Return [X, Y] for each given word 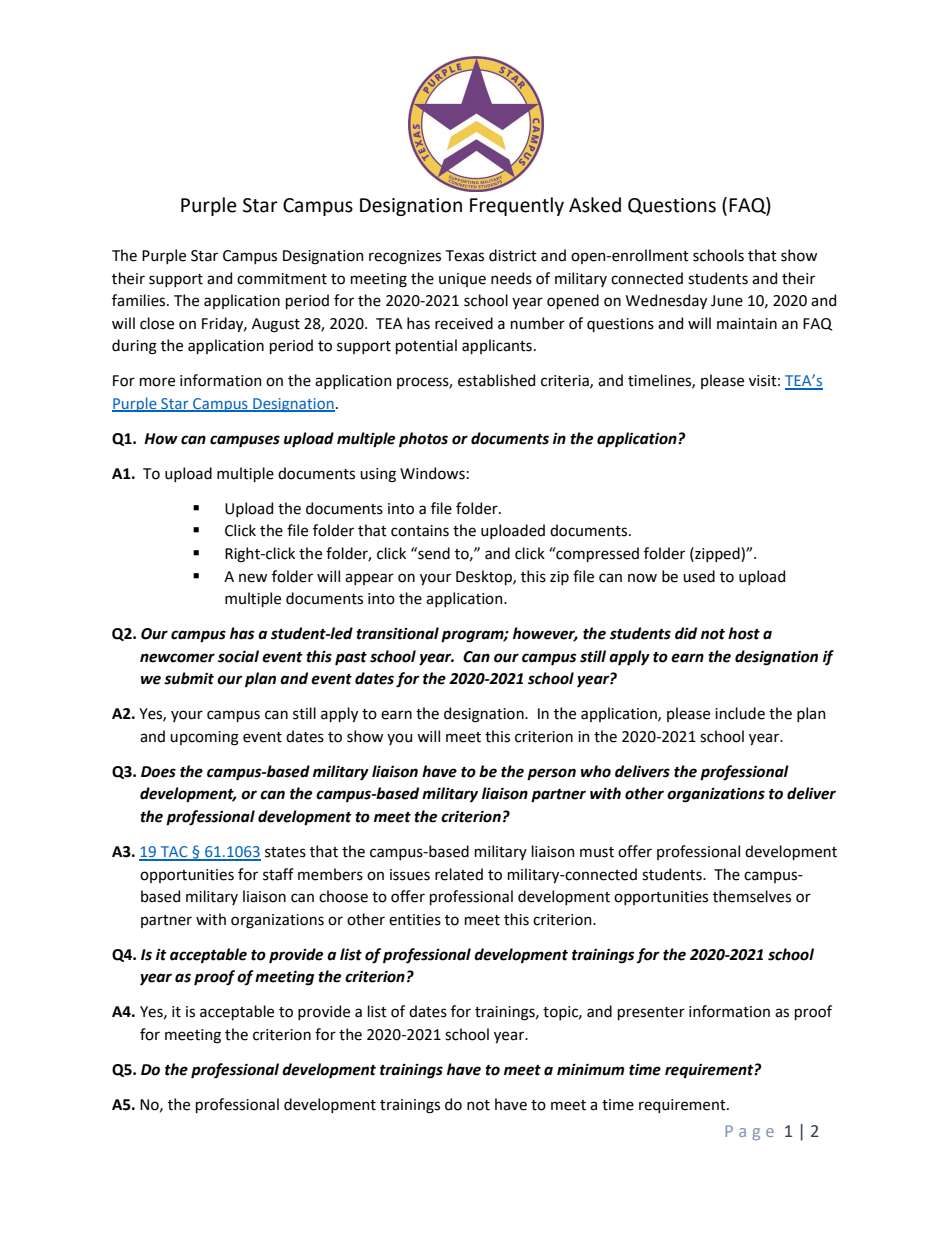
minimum [590, 1069]
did [686, 633]
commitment [282, 279]
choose [343, 896]
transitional [397, 633]
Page [749, 1133]
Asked [595, 205]
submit [189, 678]
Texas [465, 256]
